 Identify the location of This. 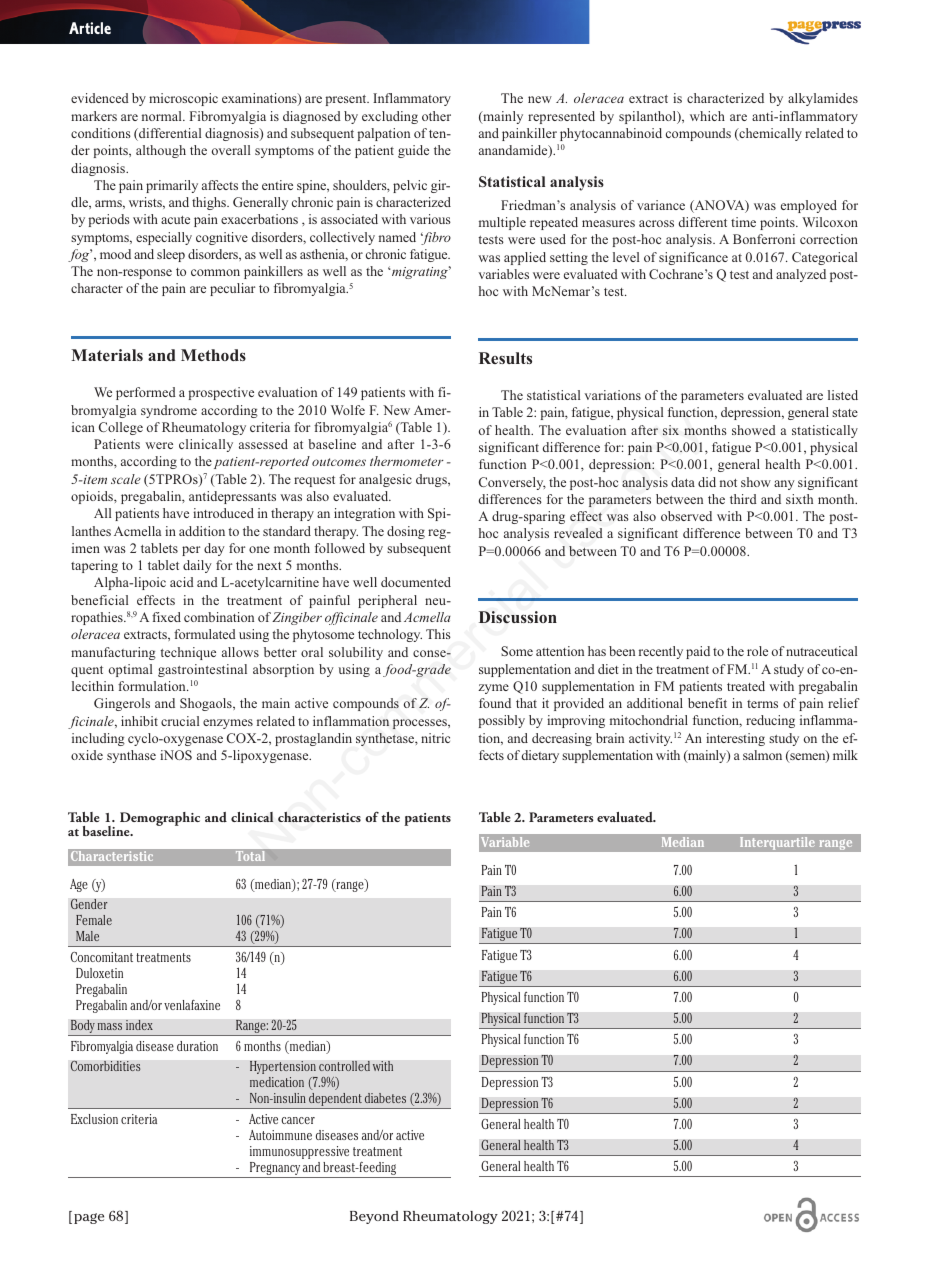
(438, 634).
